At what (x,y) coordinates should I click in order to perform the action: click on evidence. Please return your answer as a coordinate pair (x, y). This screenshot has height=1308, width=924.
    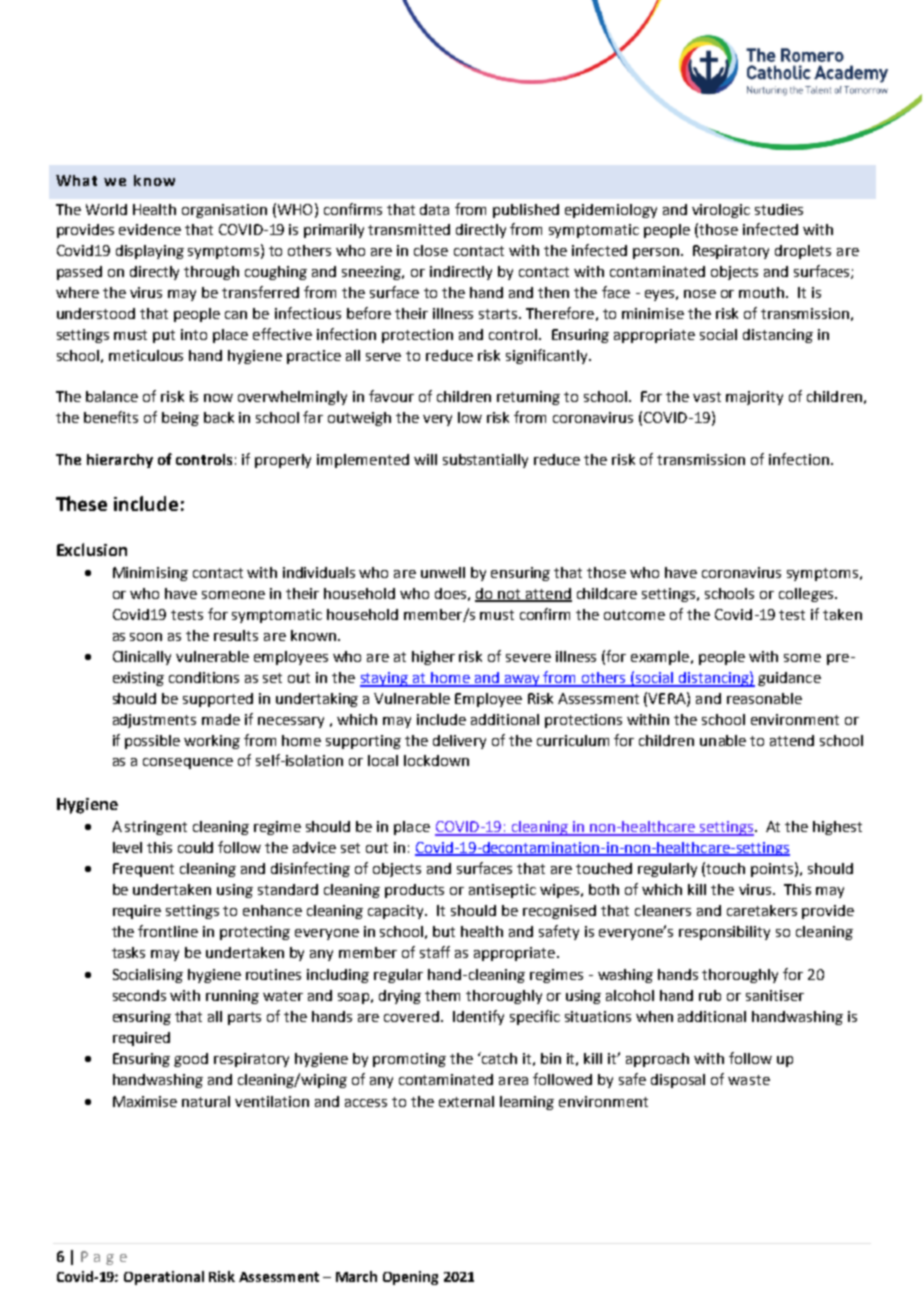
    Looking at the image, I should click on (150, 229).
